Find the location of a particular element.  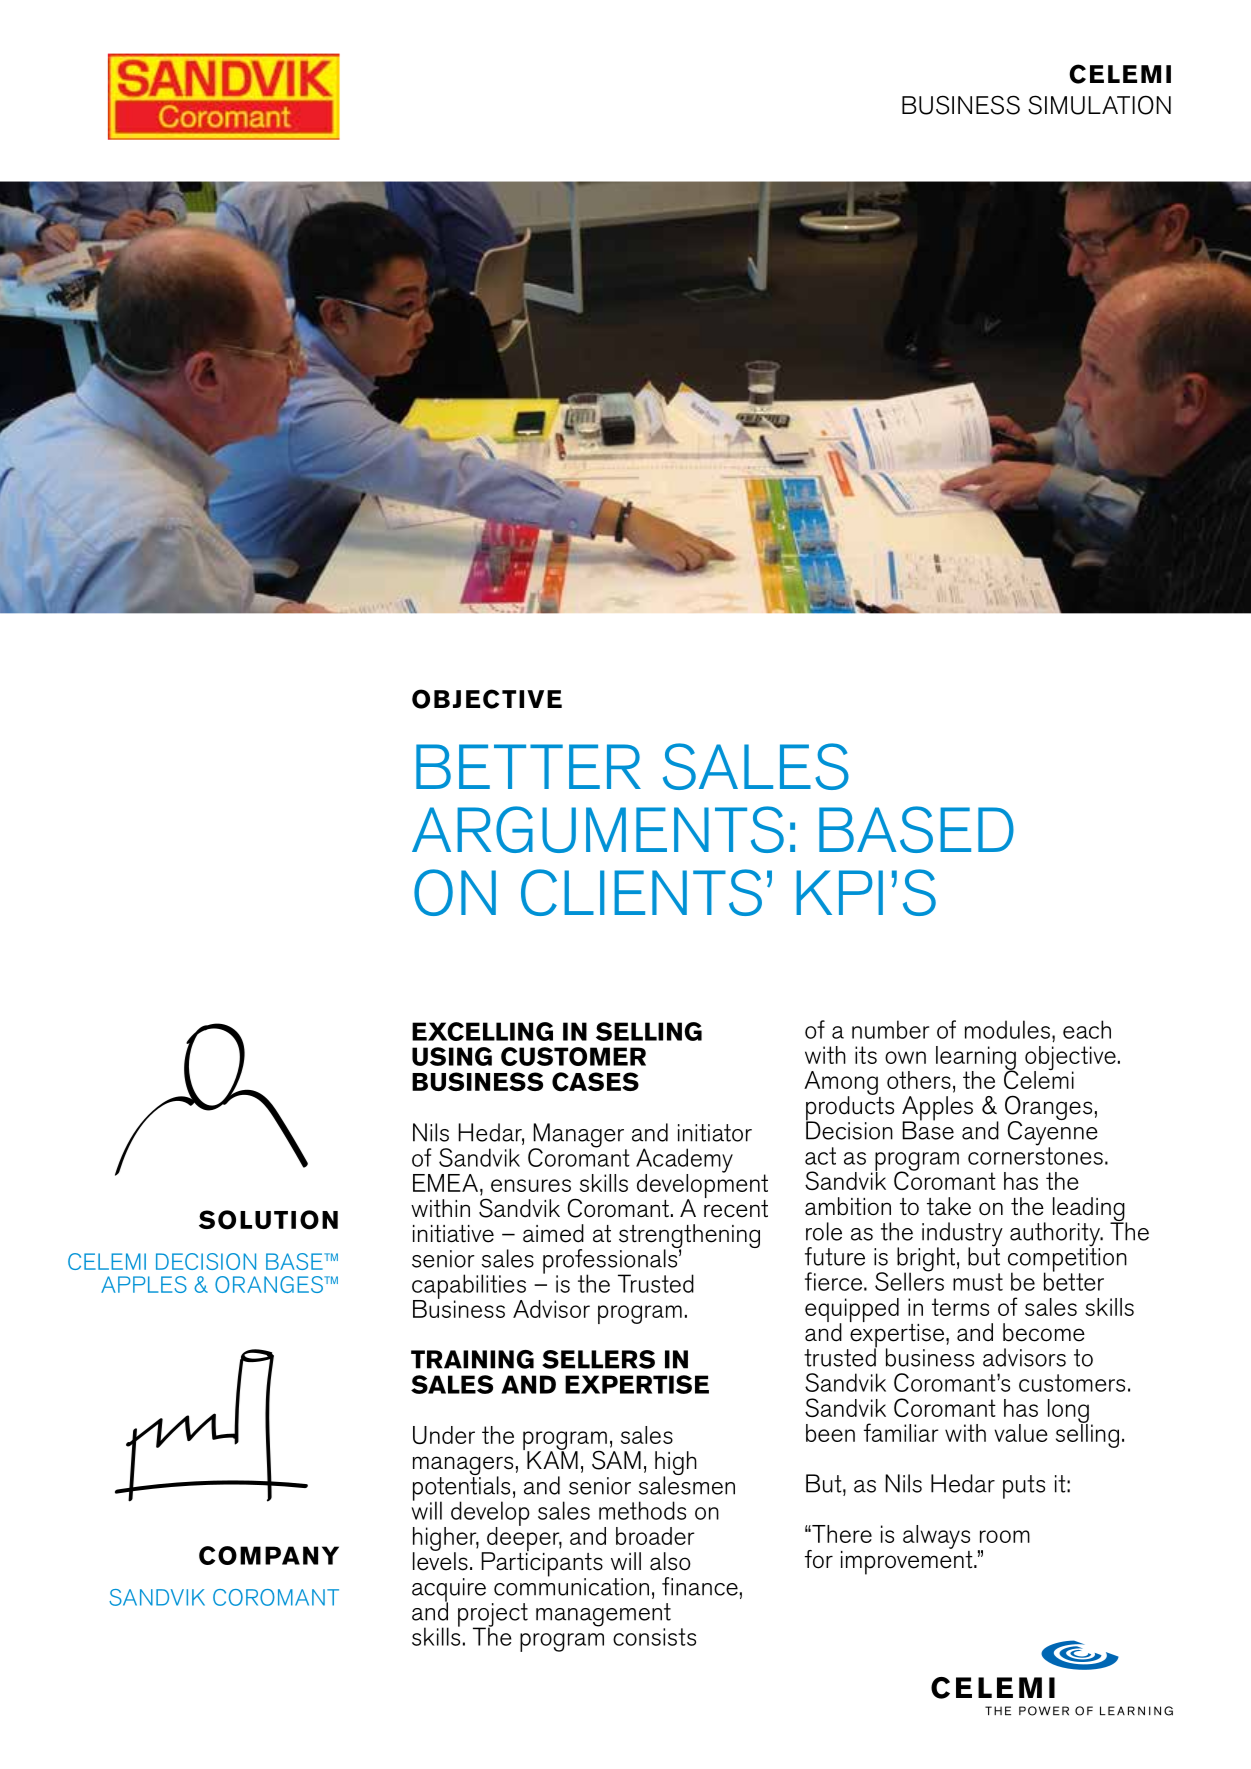

SIMULATION is located at coordinates (1099, 105).
